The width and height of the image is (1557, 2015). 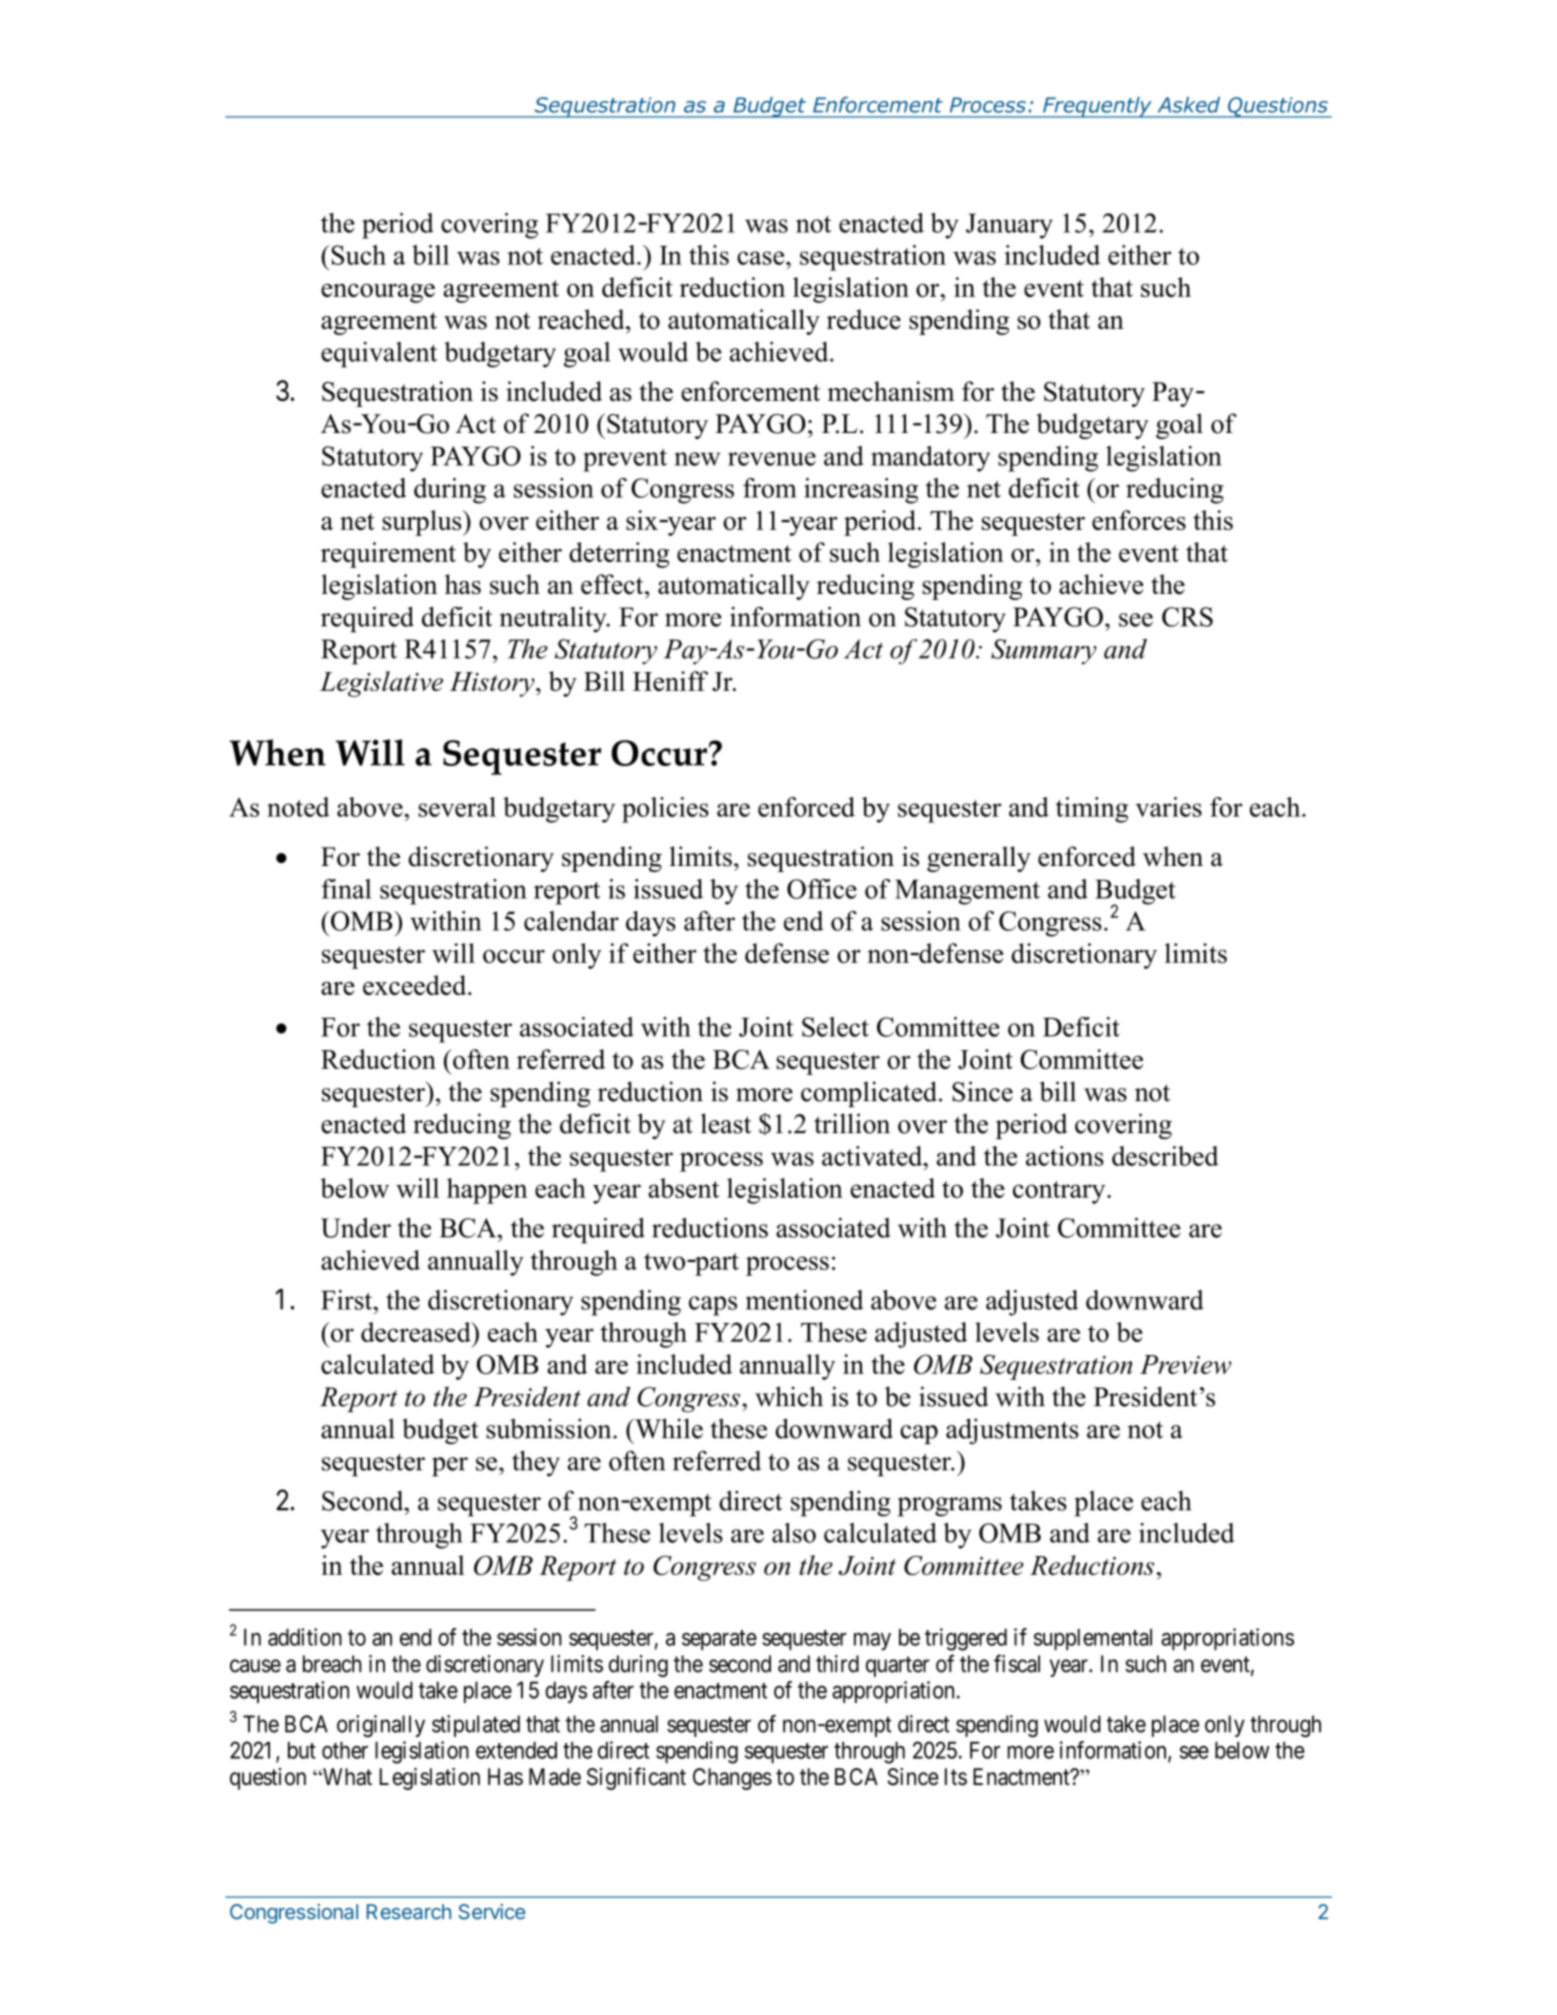 I want to click on exceeded, so click(x=416, y=985).
